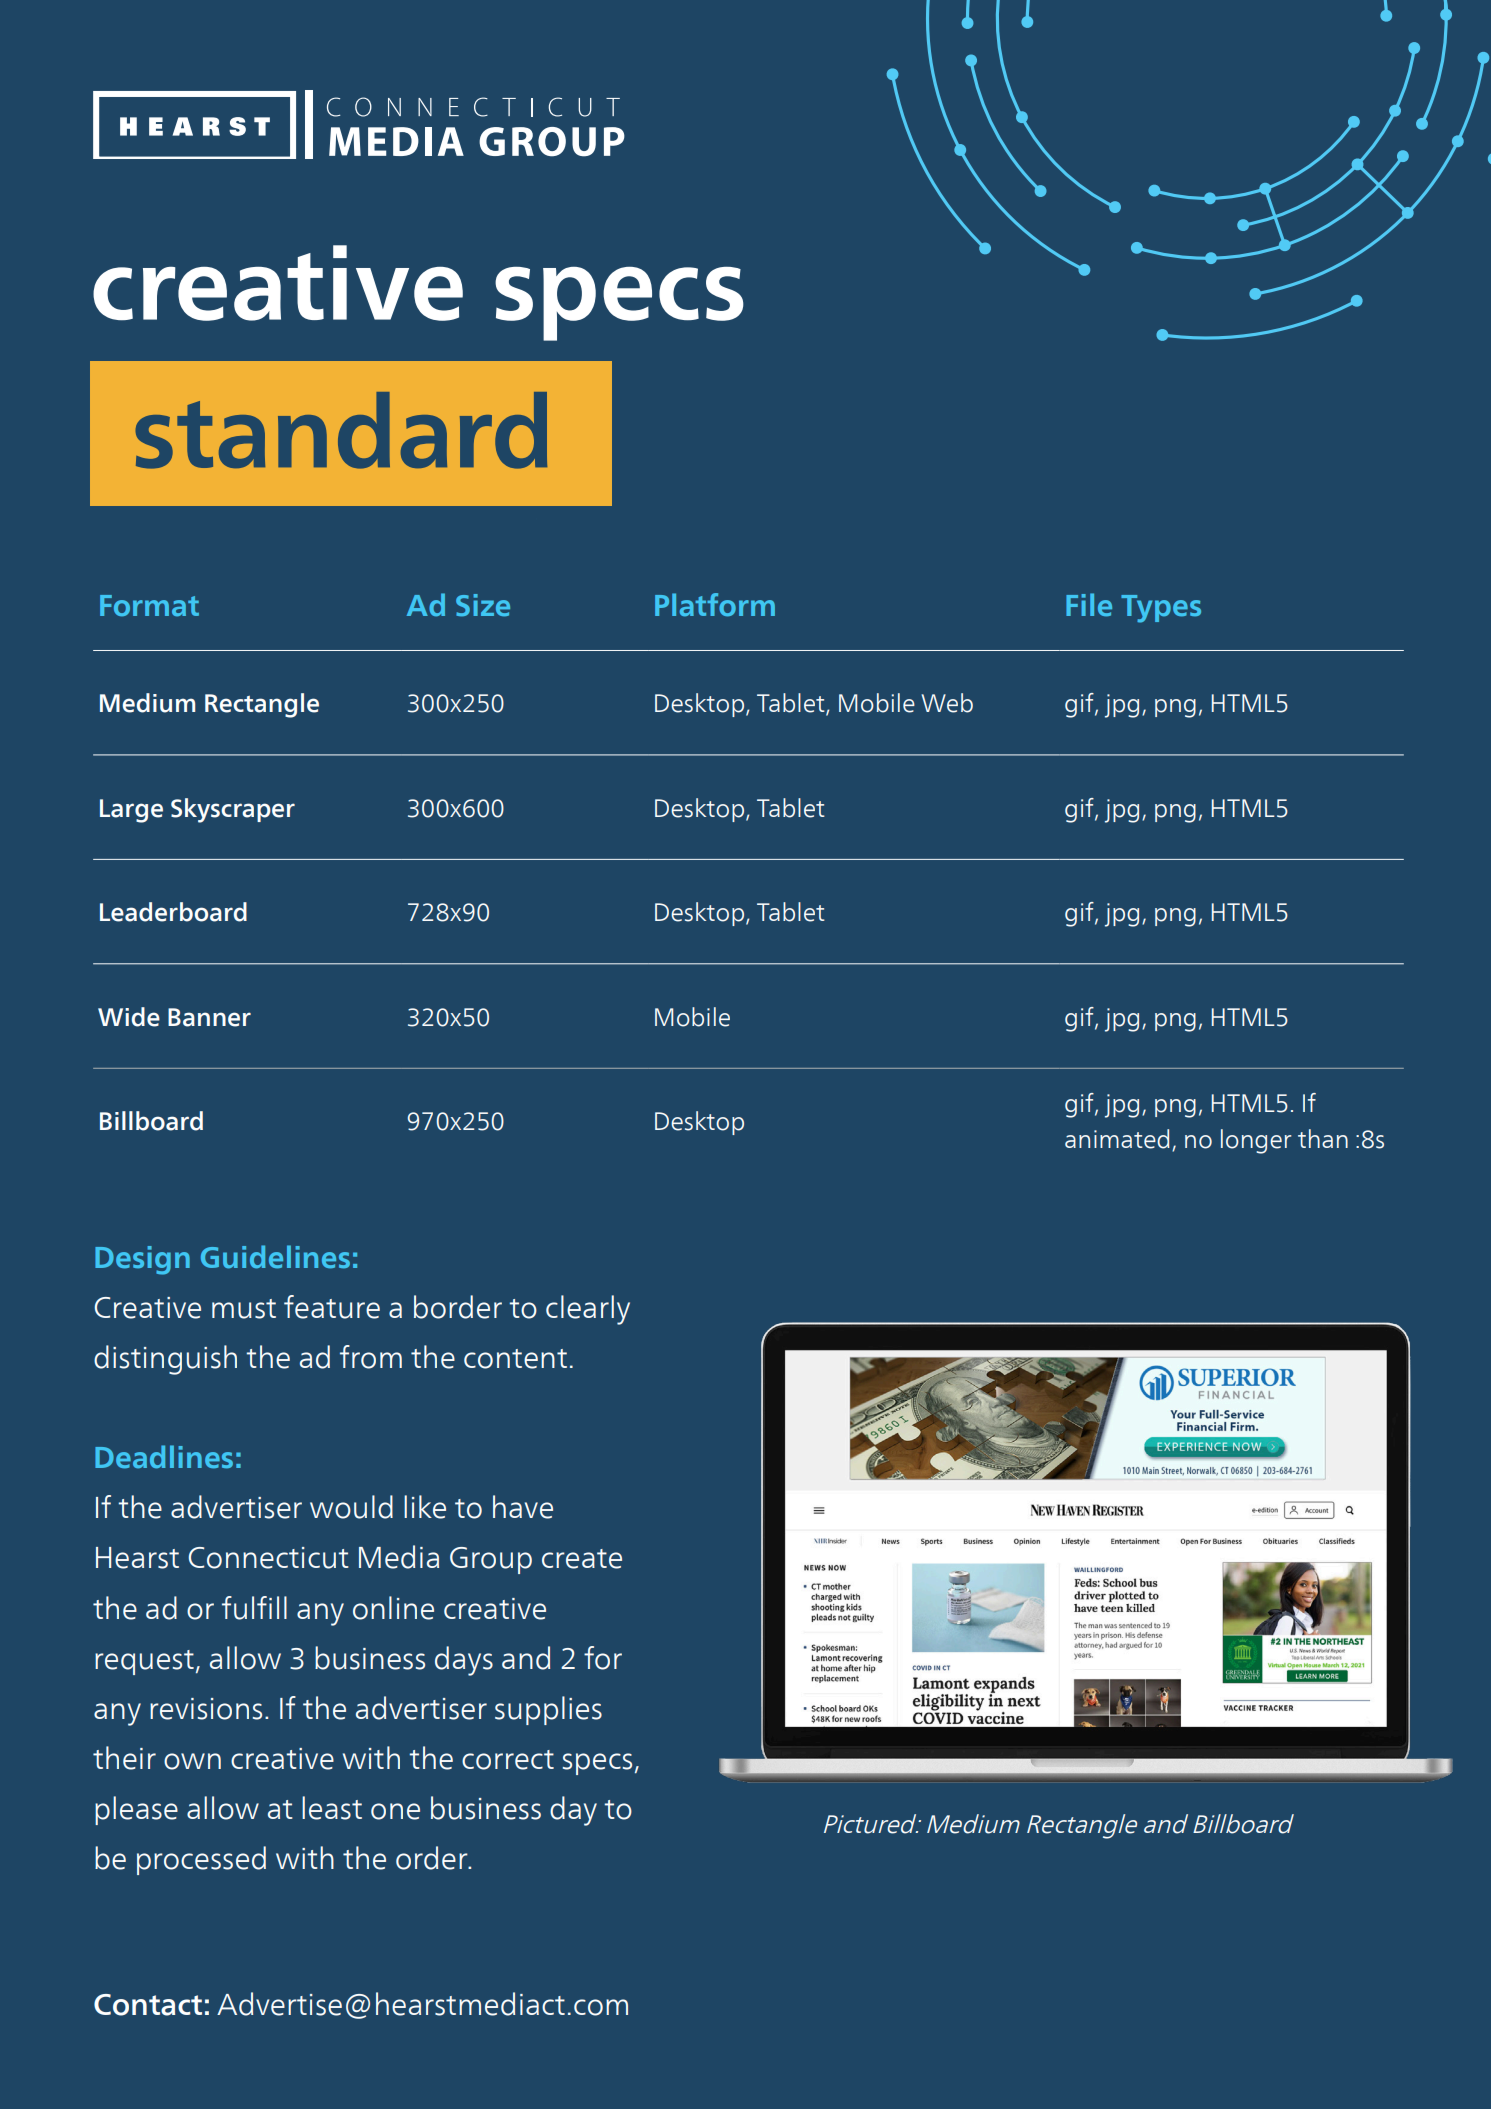 Image resolution: width=1491 pixels, height=2109 pixels. I want to click on create, so click(582, 1559).
